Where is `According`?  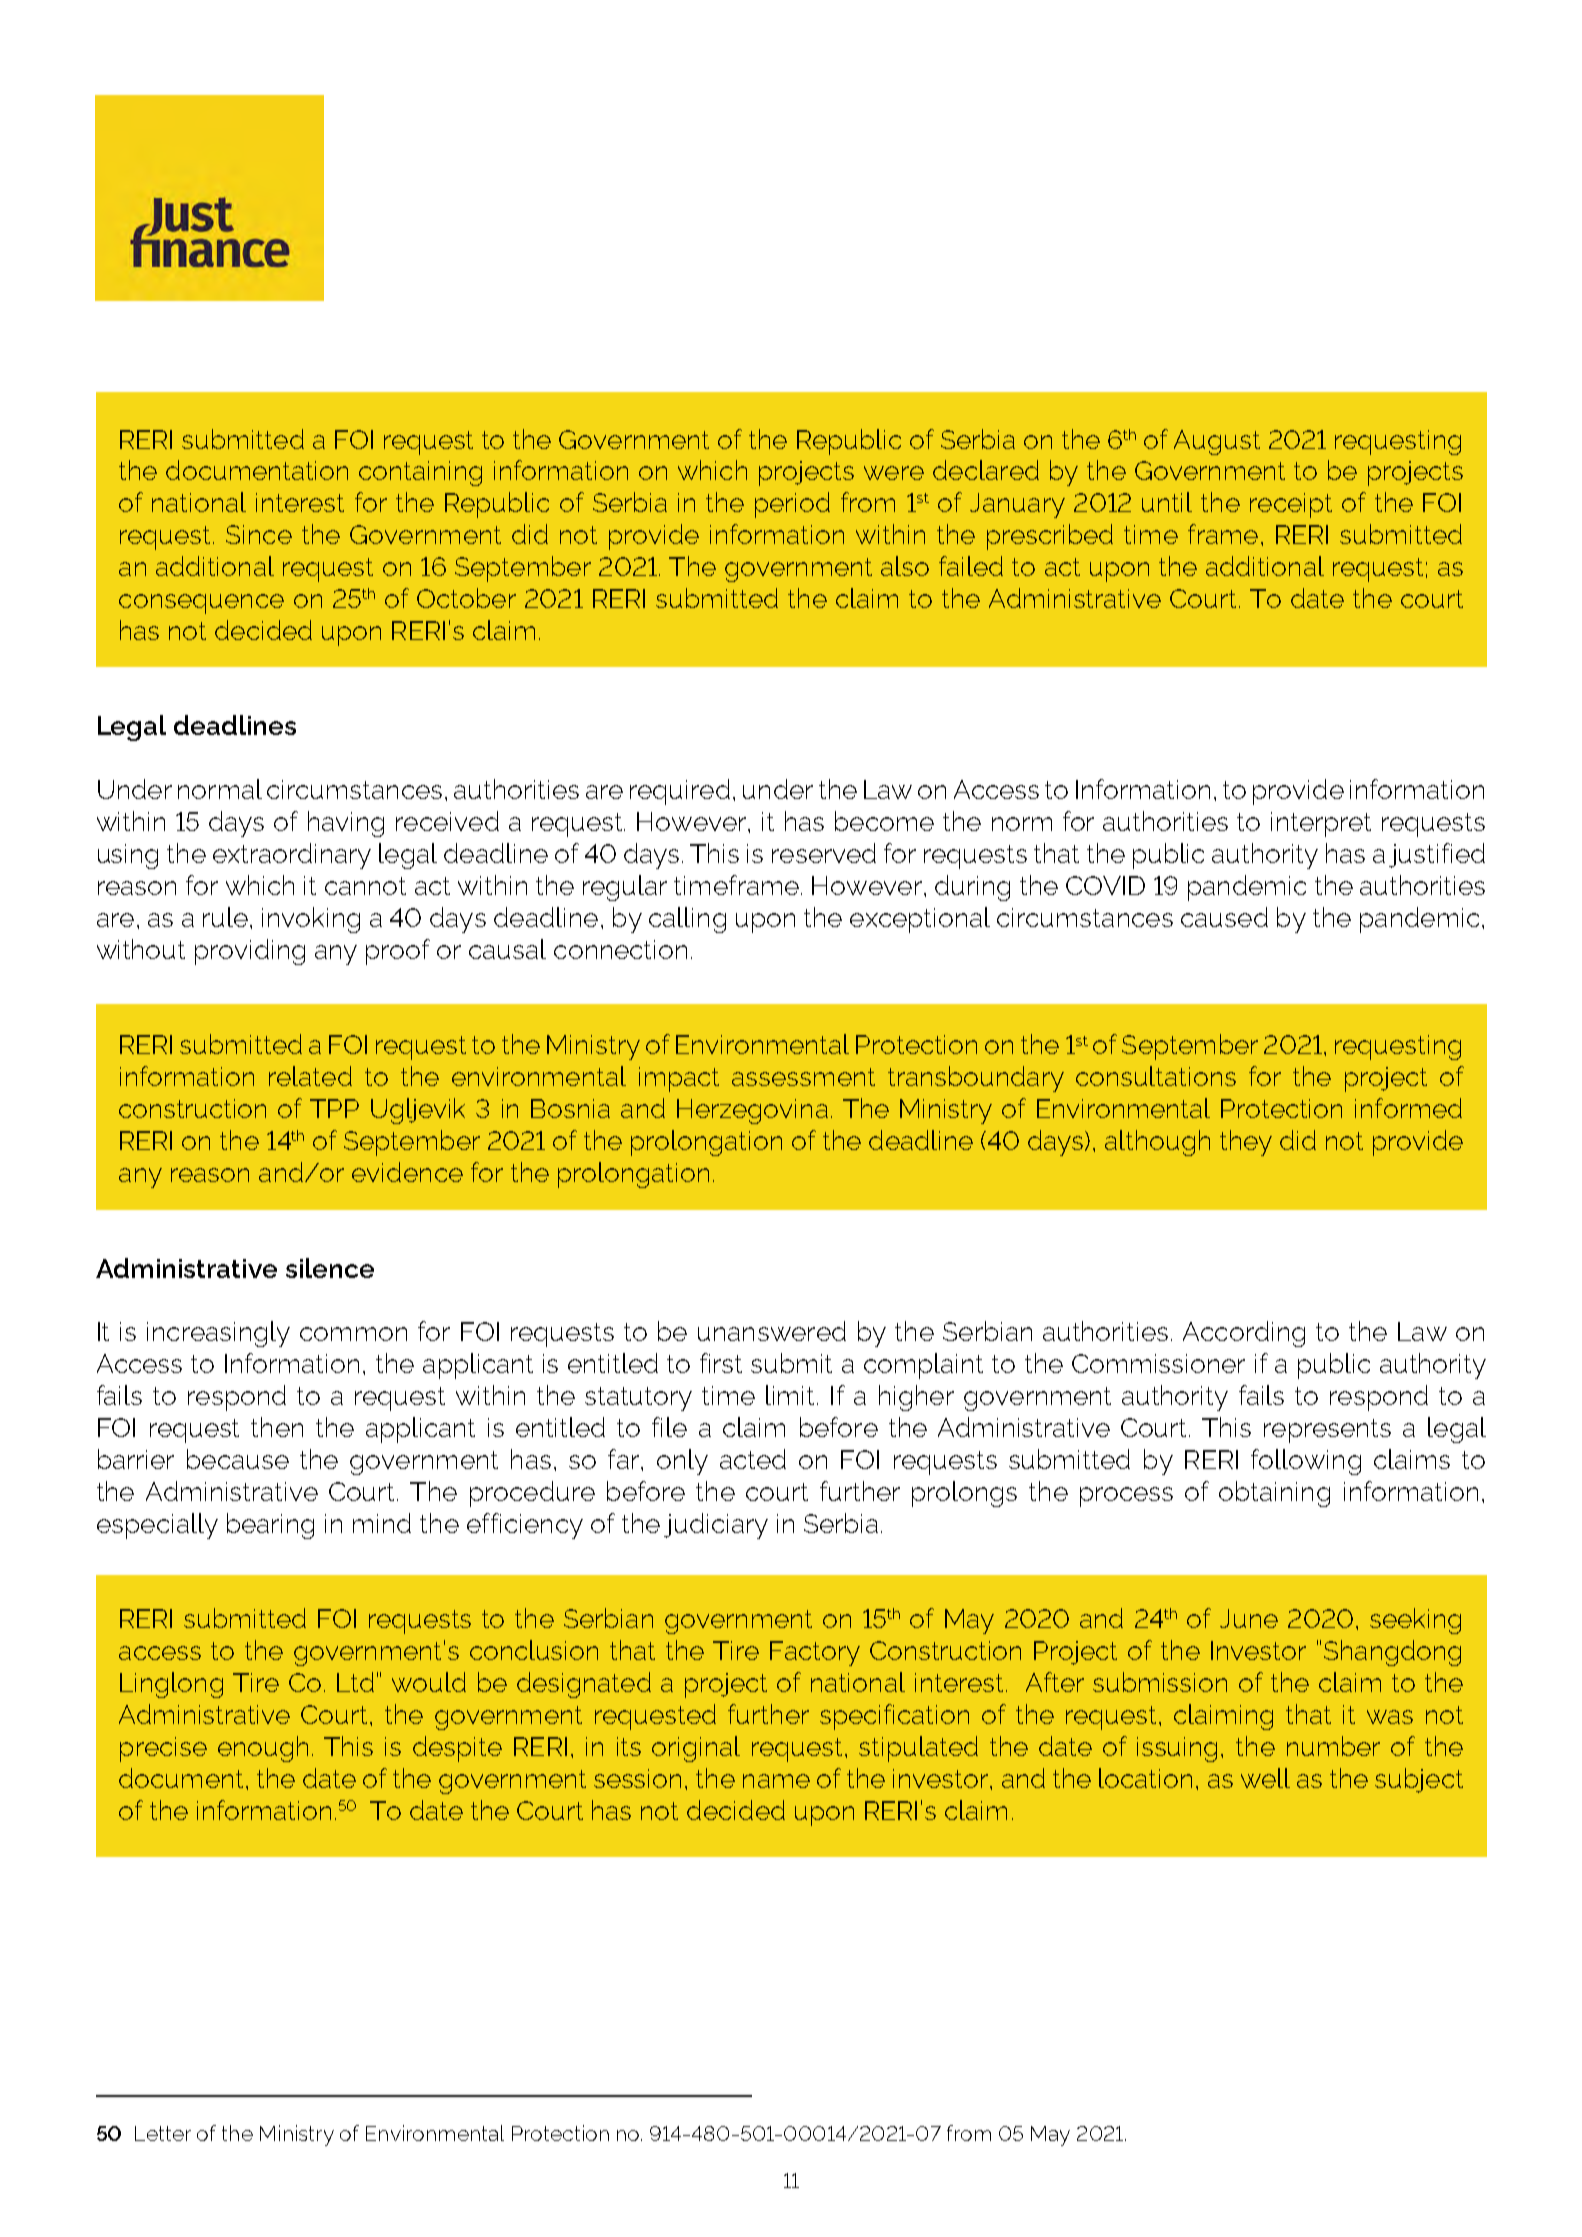 According is located at coordinates (1244, 1334).
